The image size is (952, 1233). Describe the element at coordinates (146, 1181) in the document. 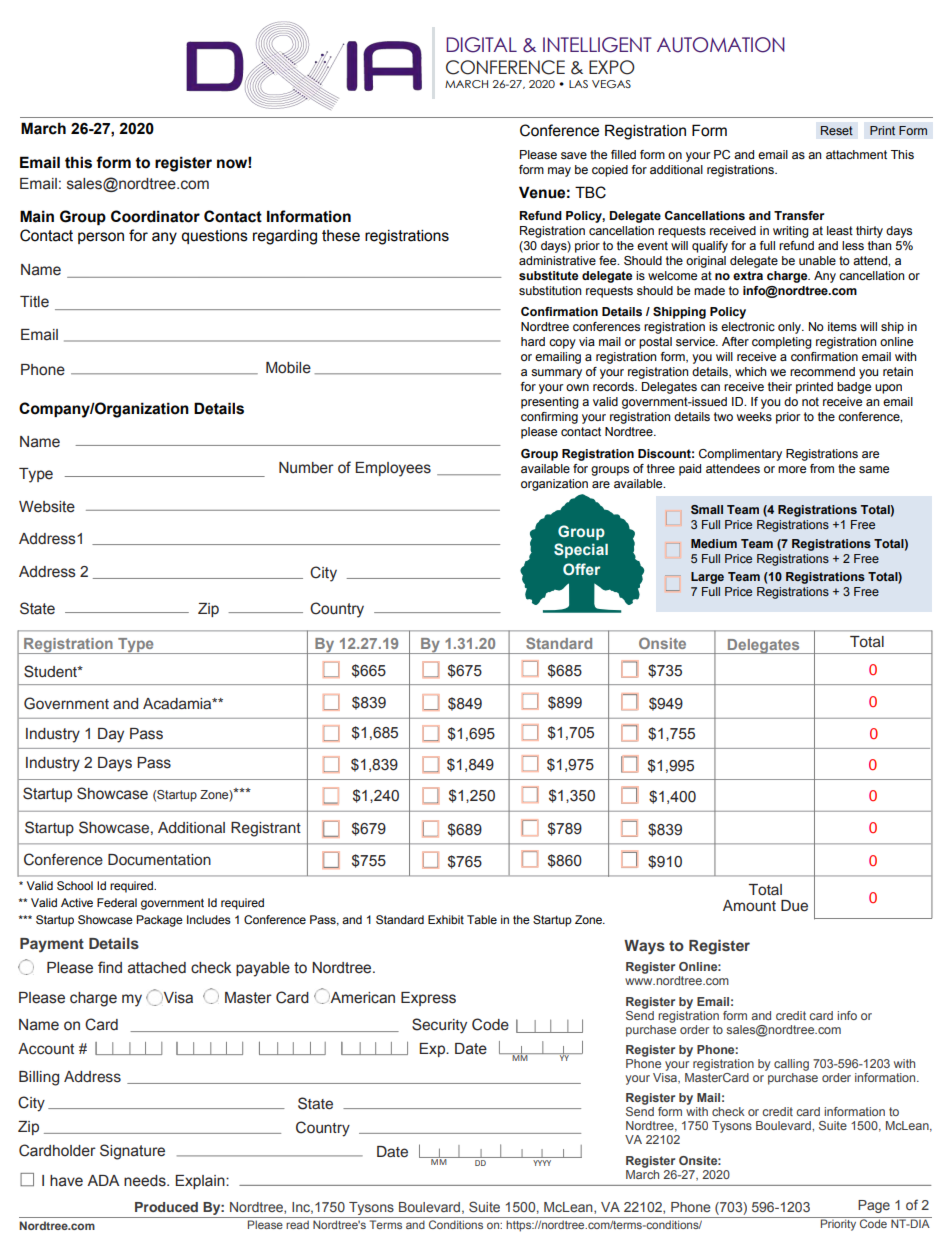

I see `needs` at that location.
